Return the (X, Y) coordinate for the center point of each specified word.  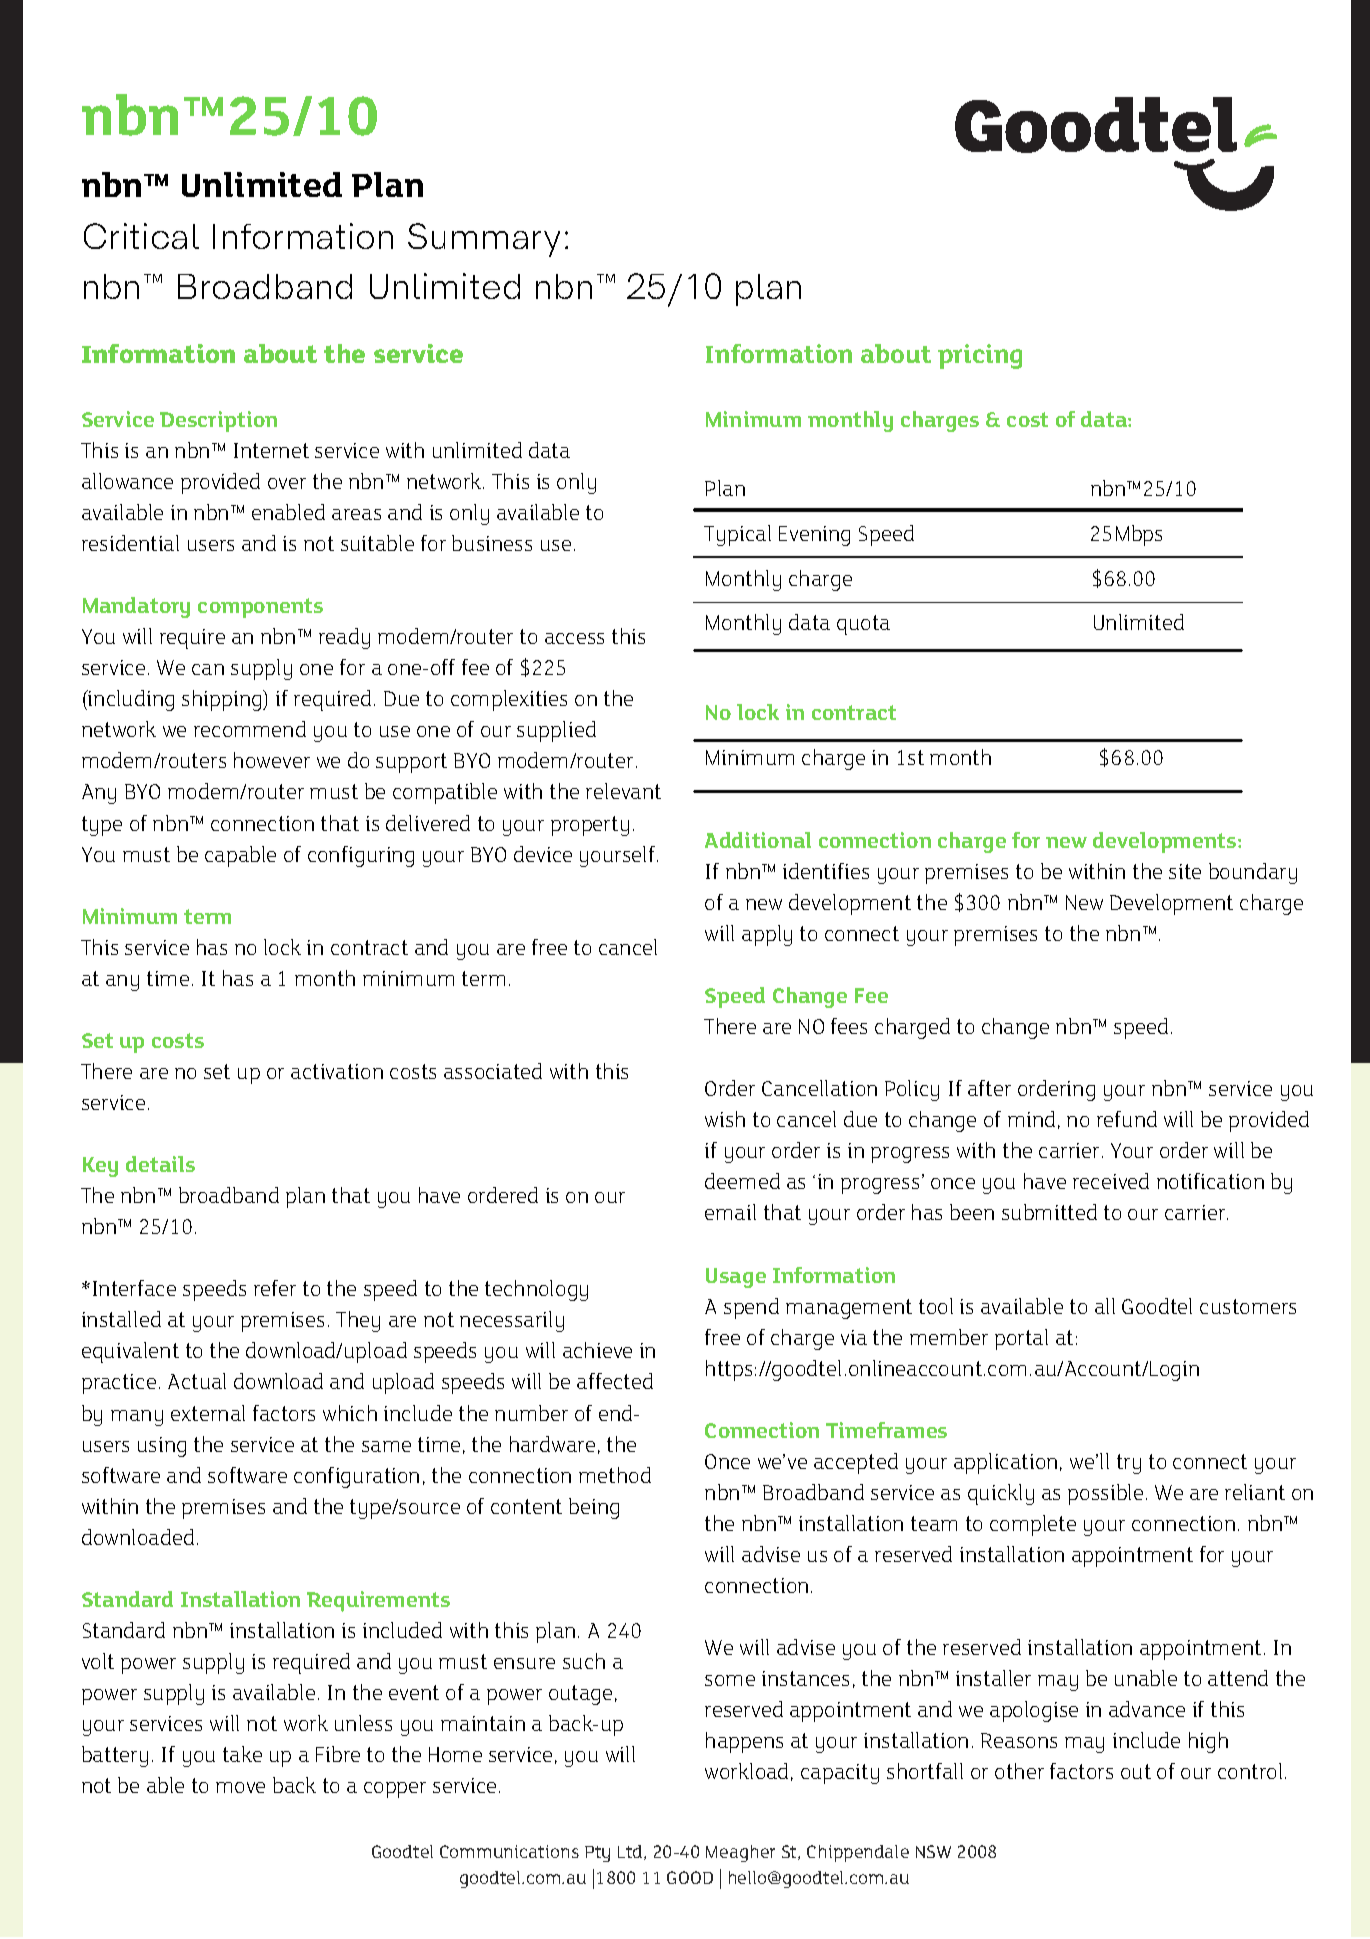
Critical (141, 236)
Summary (484, 240)
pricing (980, 356)
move (240, 1787)
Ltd (631, 1852)
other (1019, 1771)
